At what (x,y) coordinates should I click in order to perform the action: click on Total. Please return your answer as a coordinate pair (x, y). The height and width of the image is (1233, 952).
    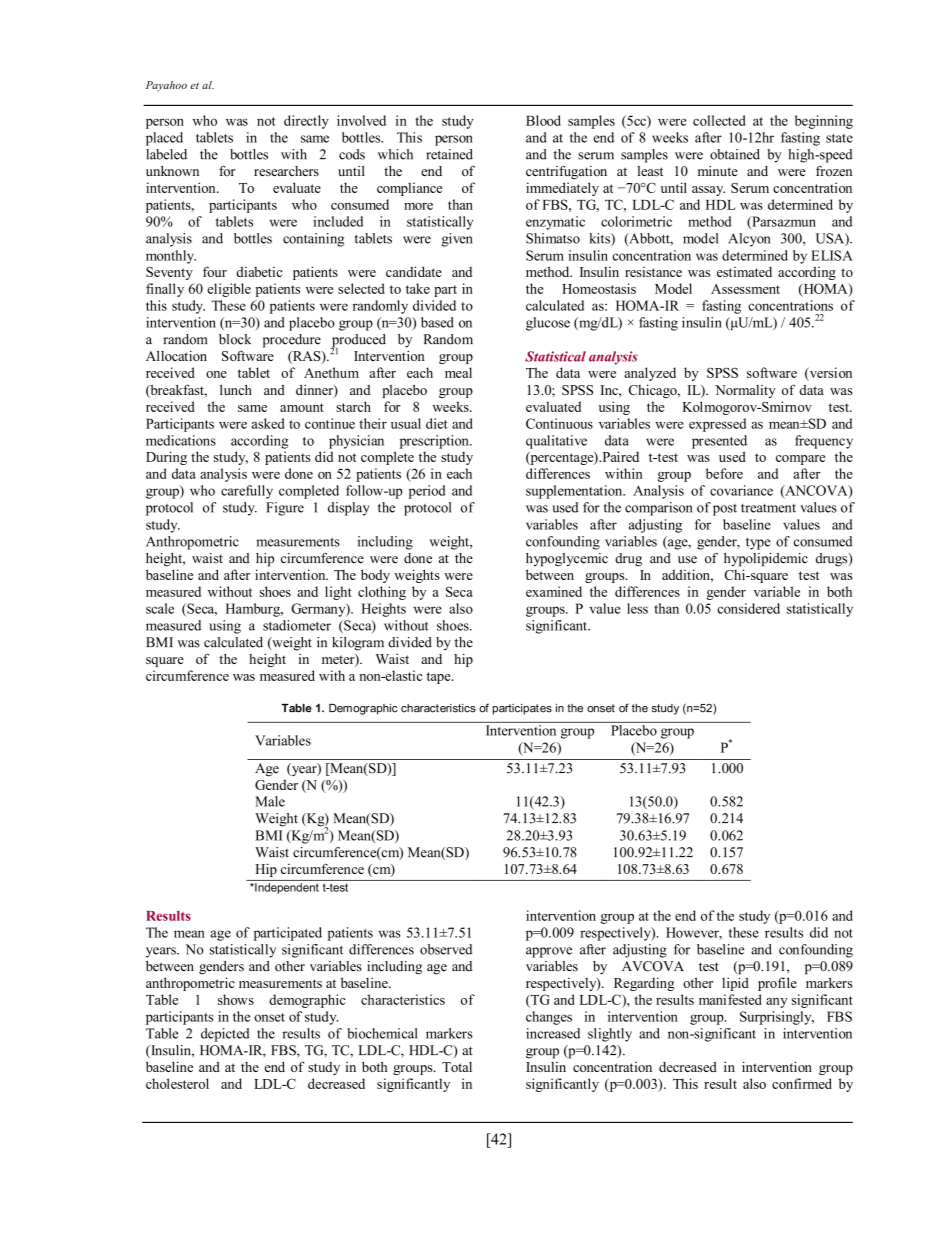
    Looking at the image, I should click on (457, 1067).
